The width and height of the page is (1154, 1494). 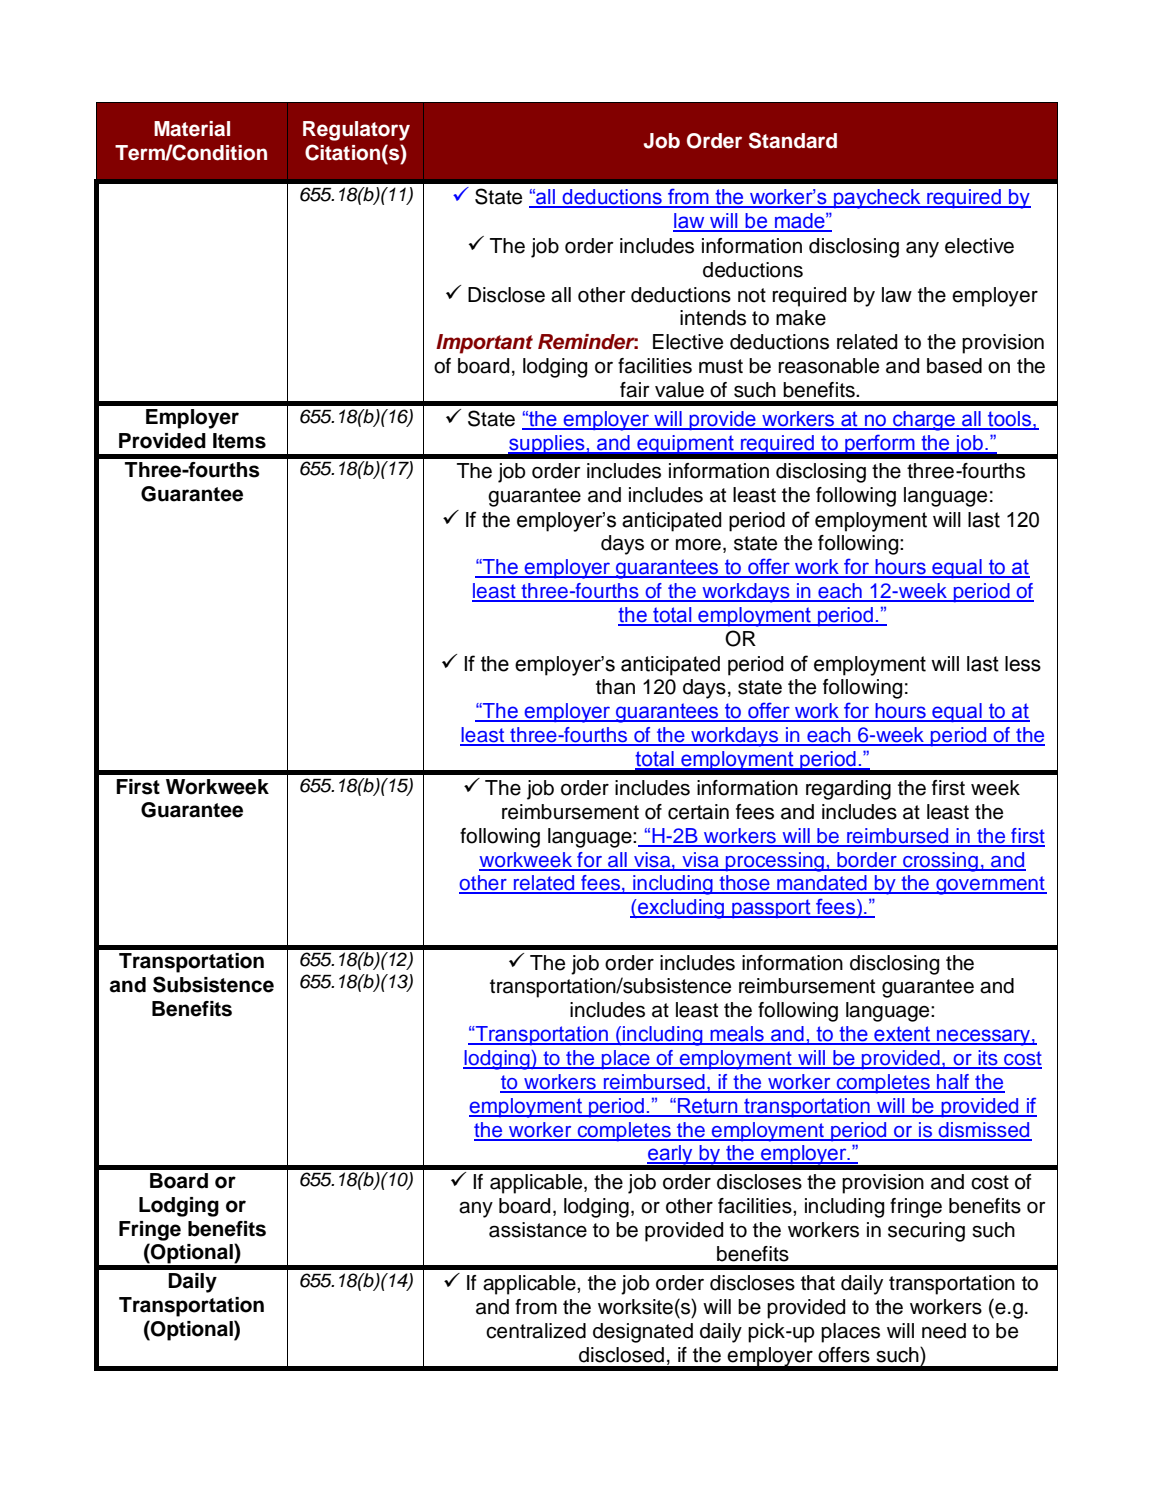 What do you see at coordinates (944, 1331) in the page?
I see `need` at bounding box center [944, 1331].
